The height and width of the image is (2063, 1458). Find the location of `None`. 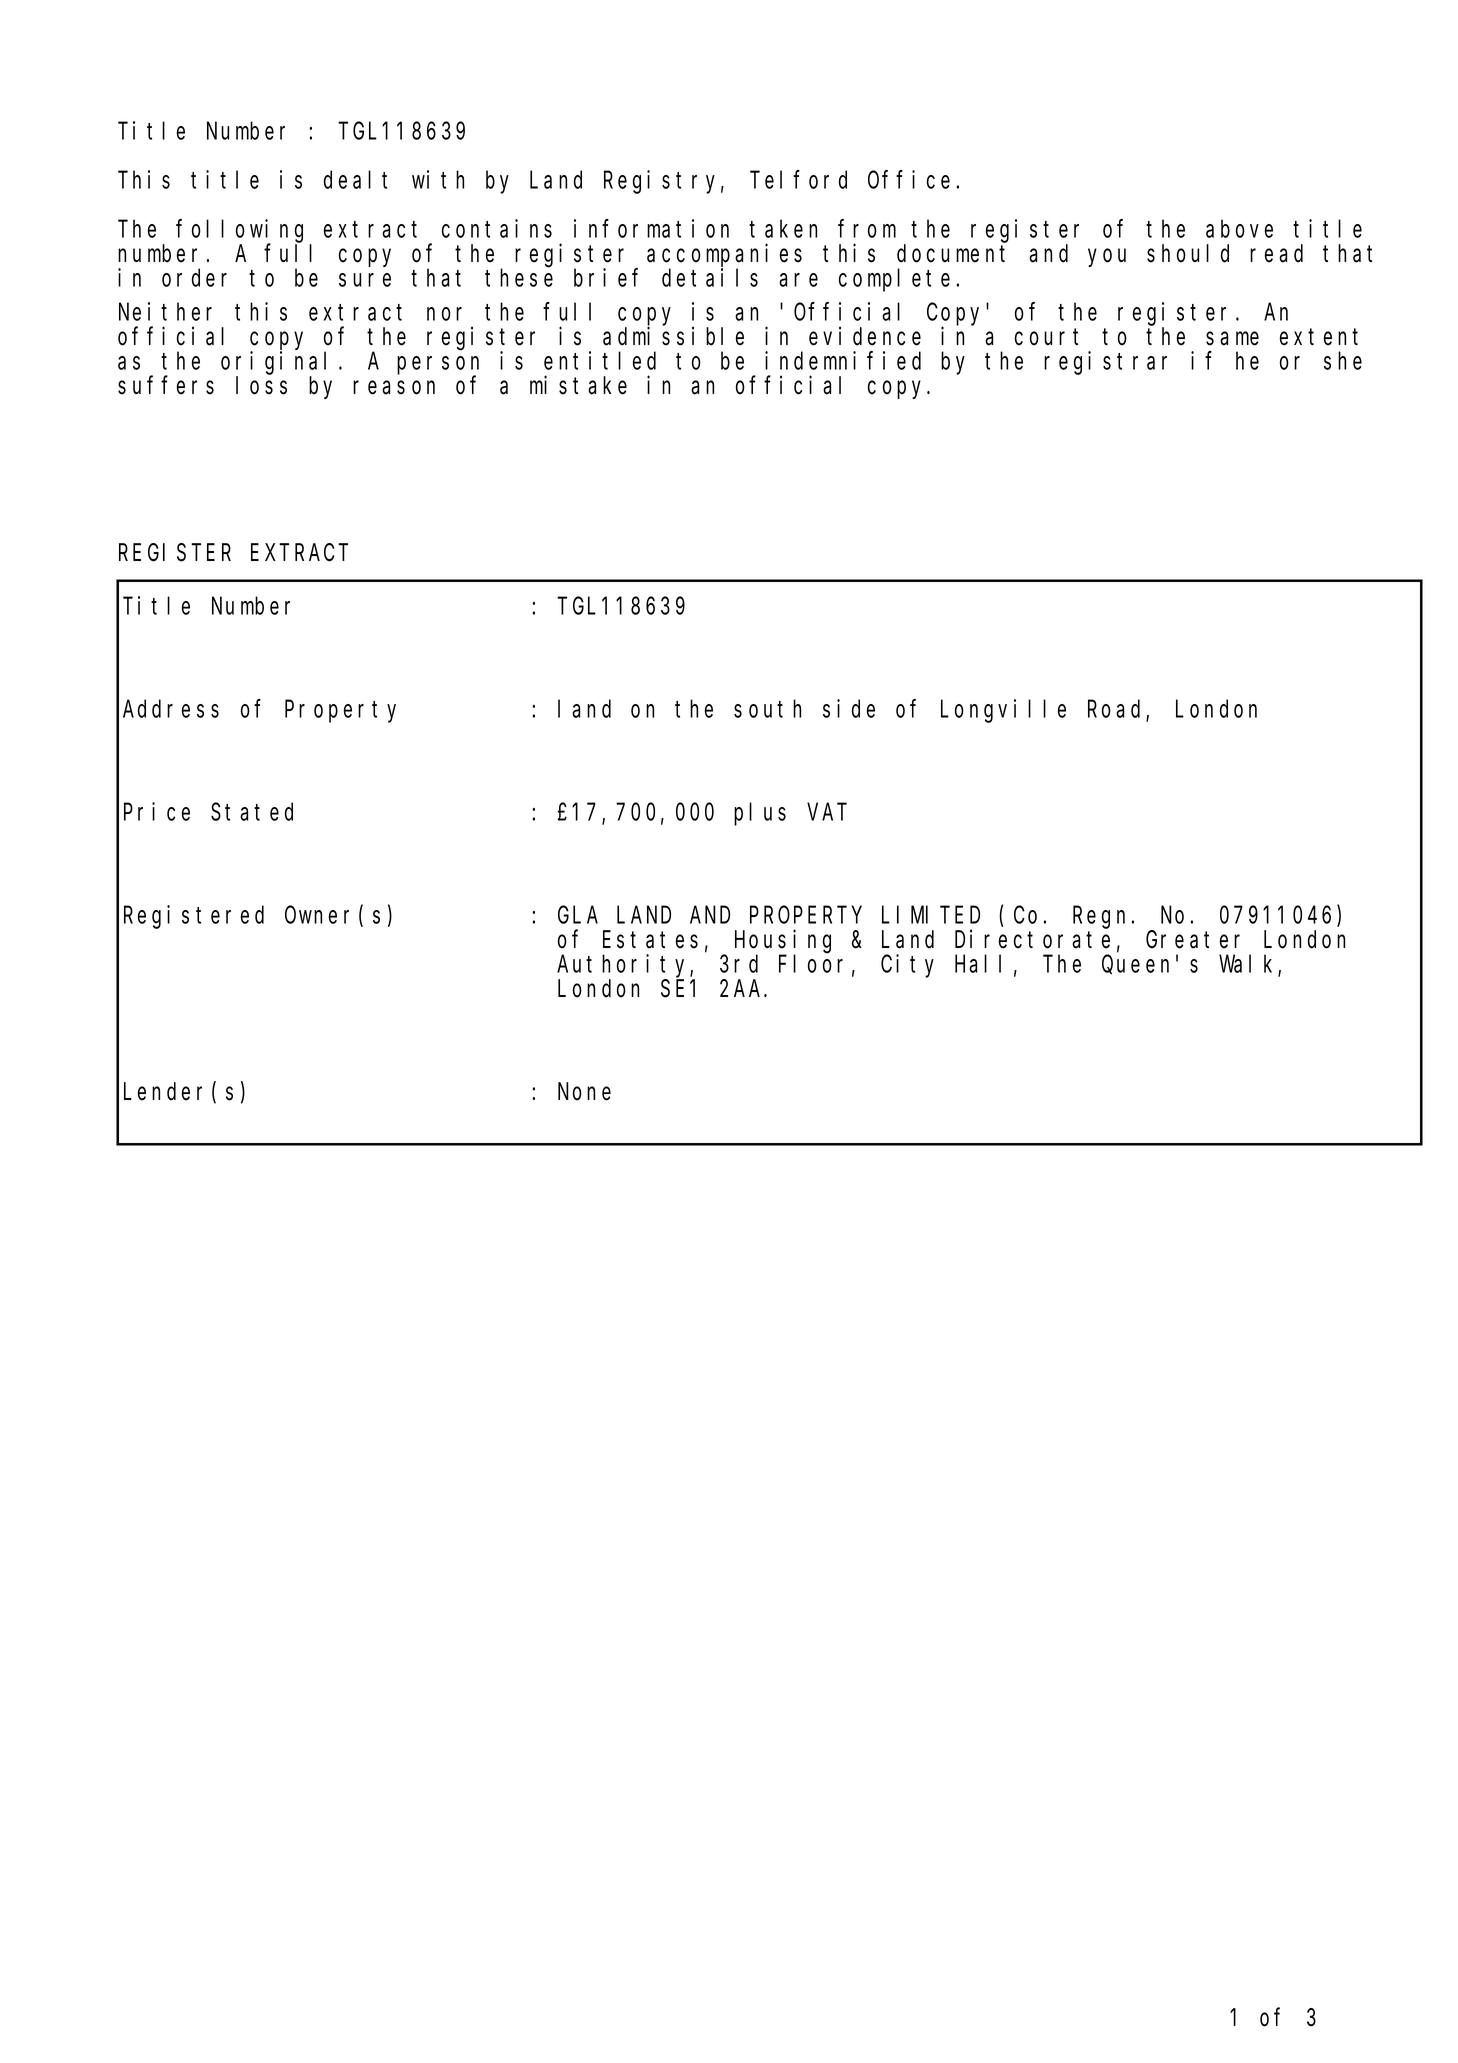

None is located at coordinates (584, 1092).
